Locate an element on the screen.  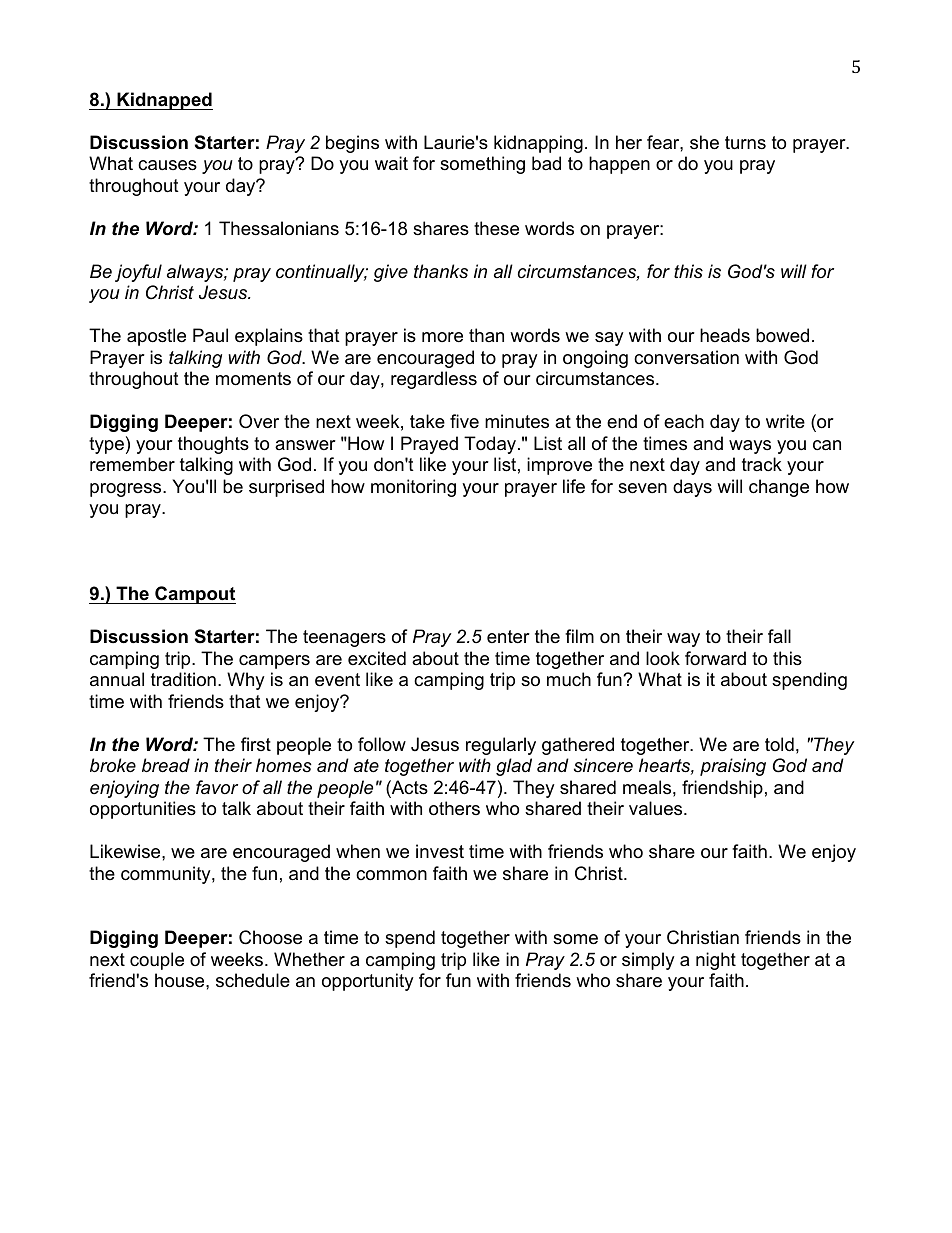
turns is located at coordinates (745, 143).
